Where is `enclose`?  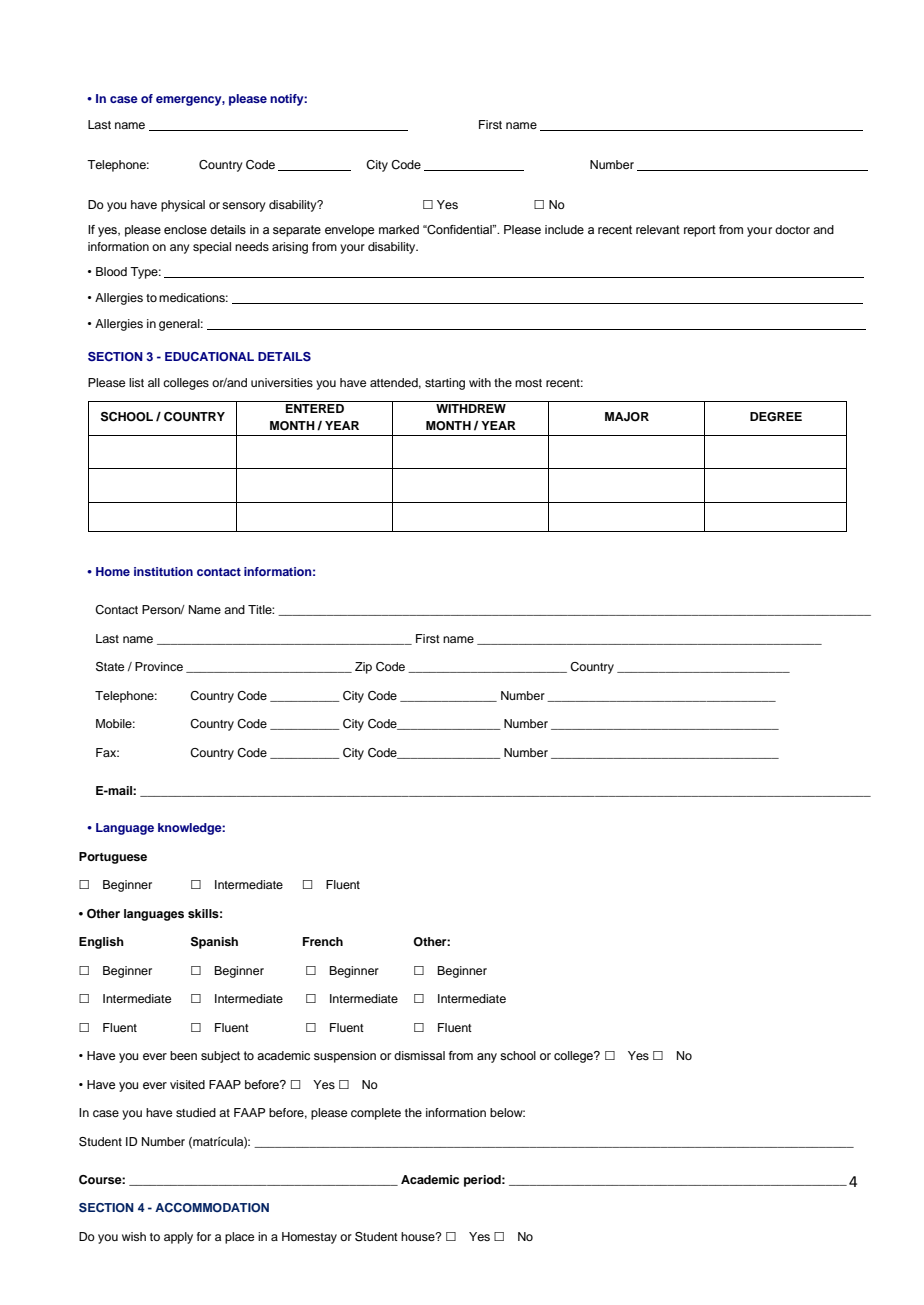 enclose is located at coordinates (185, 229).
